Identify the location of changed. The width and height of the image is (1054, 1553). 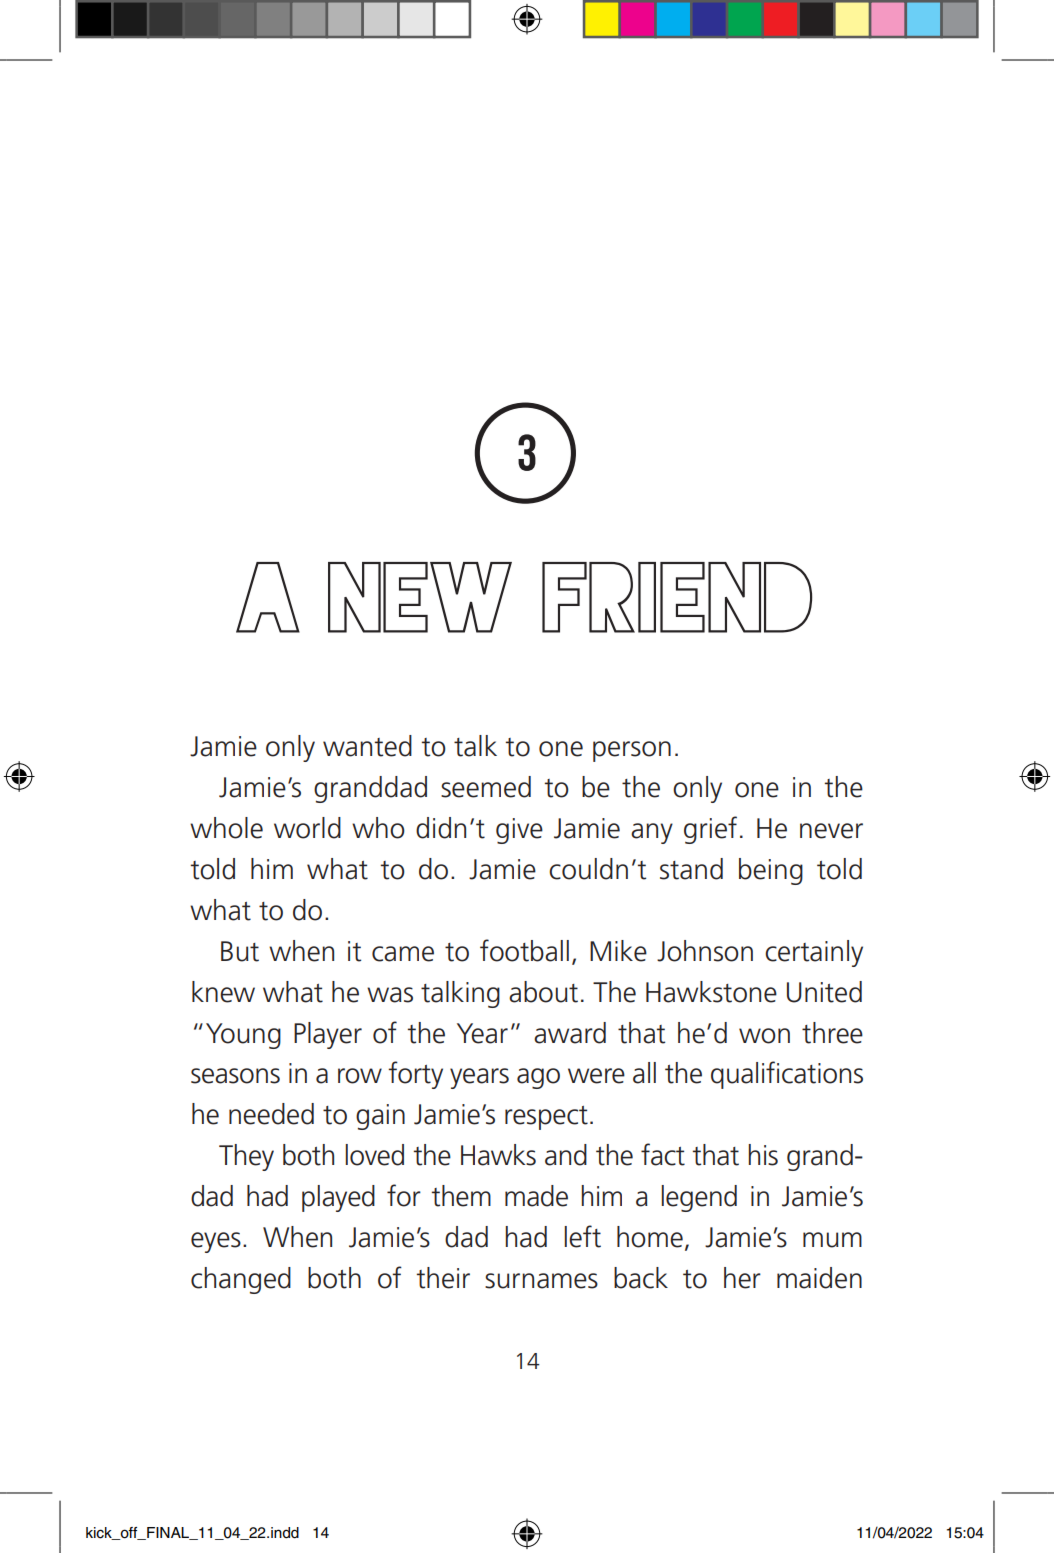
(241, 1280).
